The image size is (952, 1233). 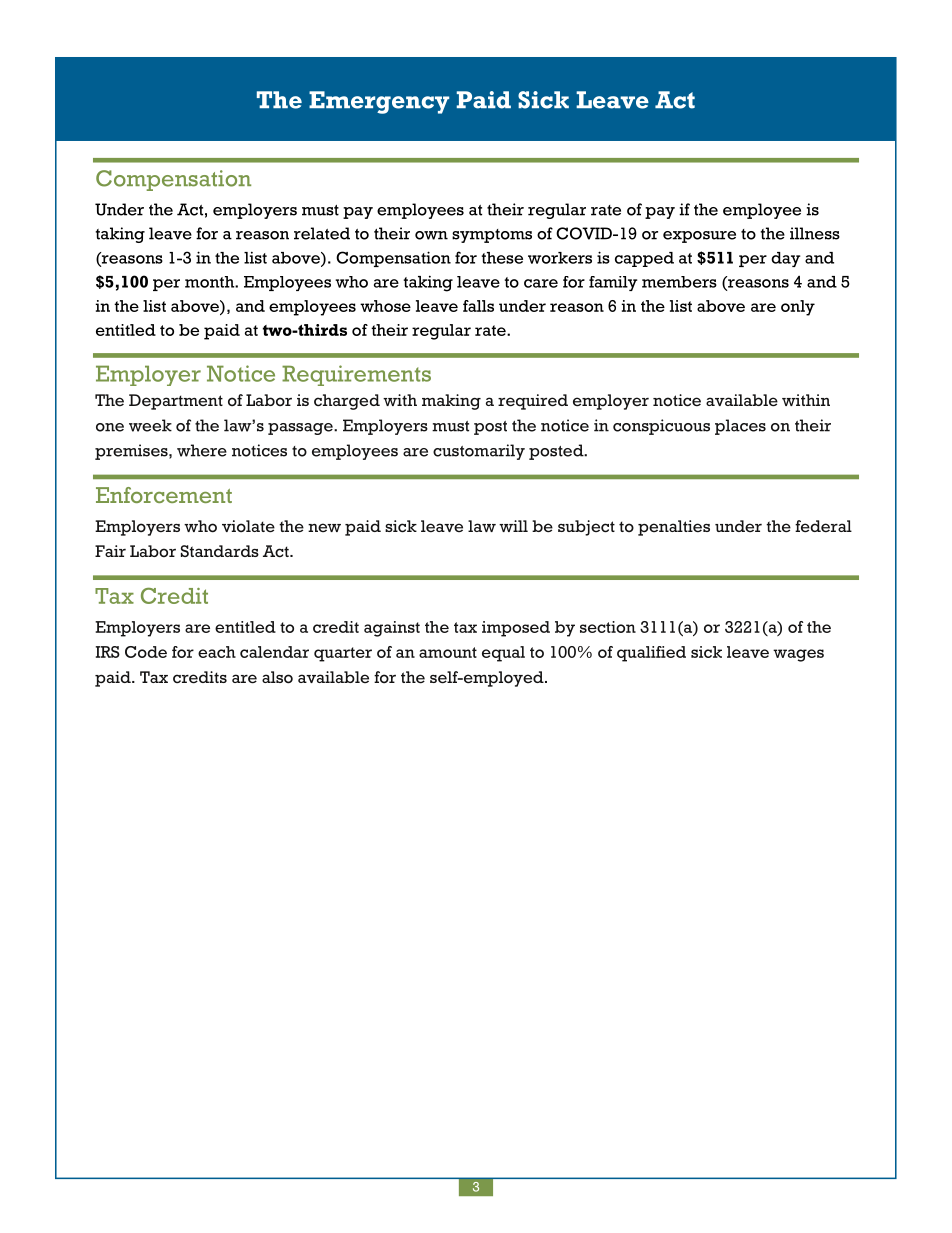 What do you see at coordinates (798, 308) in the screenshot?
I see `only` at bounding box center [798, 308].
